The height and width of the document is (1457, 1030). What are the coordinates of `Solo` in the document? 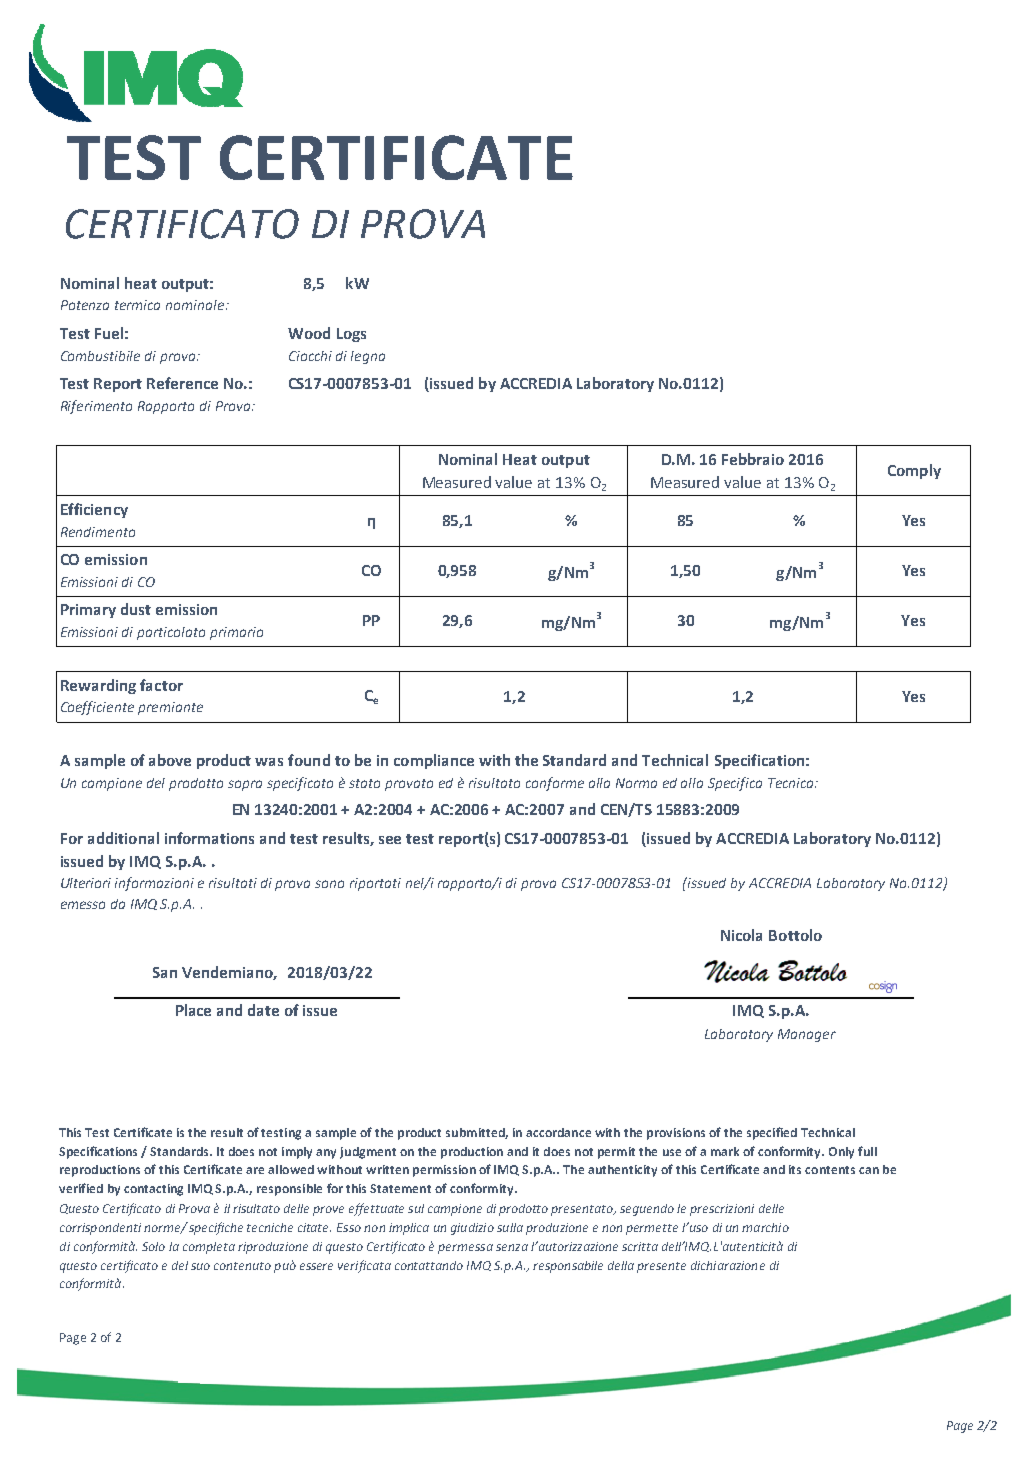 It's located at (153, 1246).
